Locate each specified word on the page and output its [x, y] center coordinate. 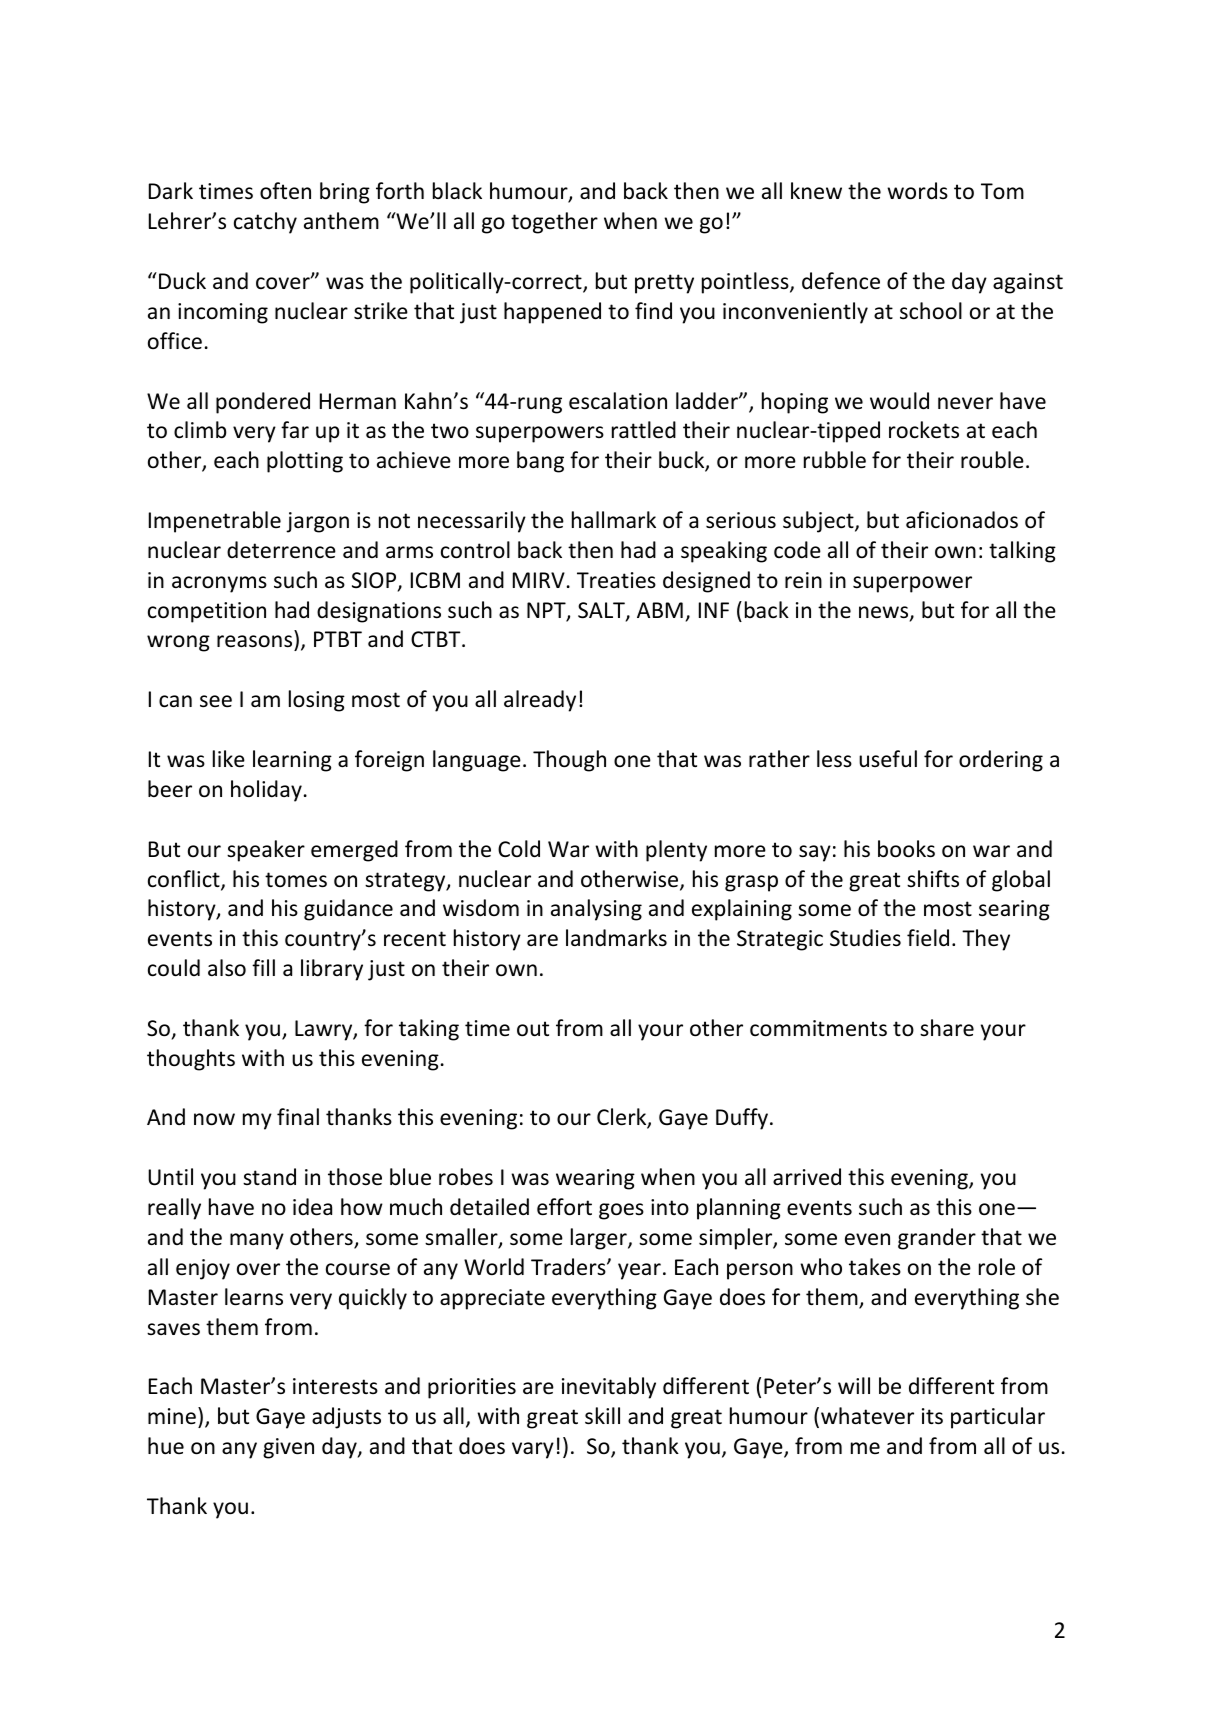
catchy [265, 223]
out [533, 1029]
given [288, 1448]
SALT [602, 611]
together [554, 223]
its [932, 1416]
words [917, 191]
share [947, 1027]
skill [602, 1416]
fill [263, 967]
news [885, 613]
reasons [256, 643]
